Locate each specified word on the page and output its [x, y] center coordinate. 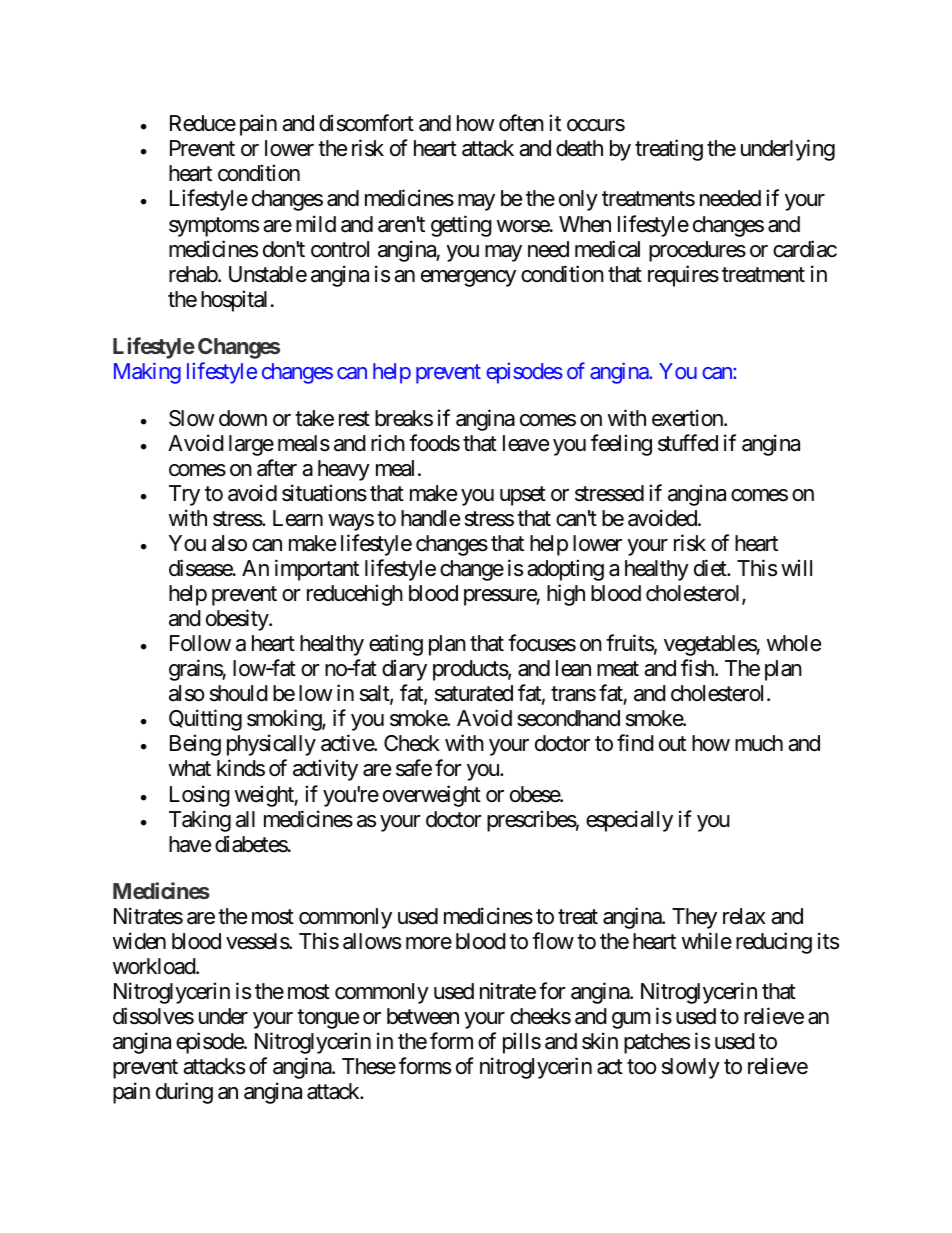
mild [316, 224]
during [184, 1093]
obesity [238, 620]
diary [404, 670]
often [521, 123]
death [579, 148]
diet [711, 568]
